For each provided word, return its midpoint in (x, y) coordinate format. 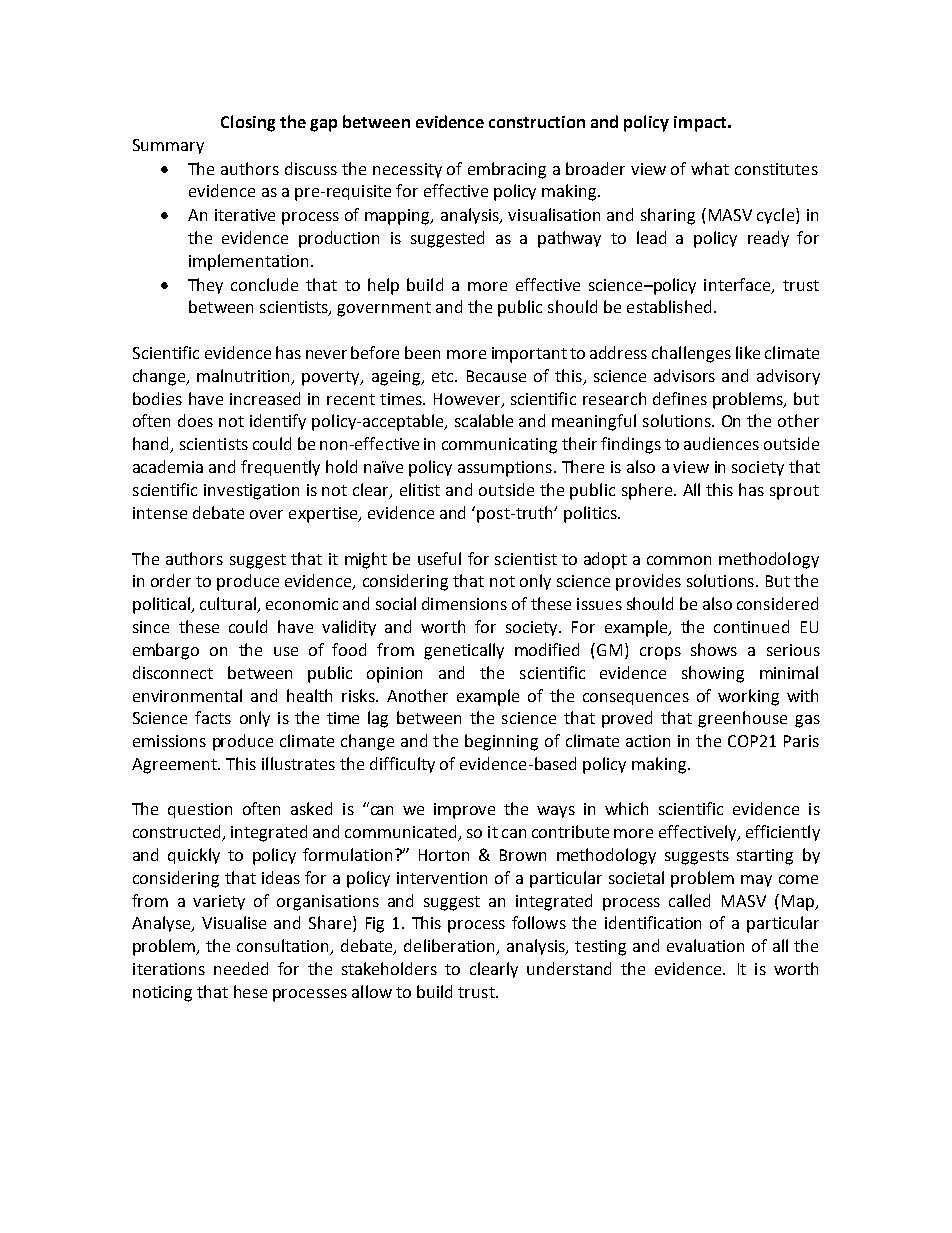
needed (241, 968)
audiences (721, 443)
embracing (507, 170)
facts (213, 717)
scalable (484, 420)
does (195, 420)
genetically (464, 651)
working (748, 697)
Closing (248, 123)
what (710, 168)
